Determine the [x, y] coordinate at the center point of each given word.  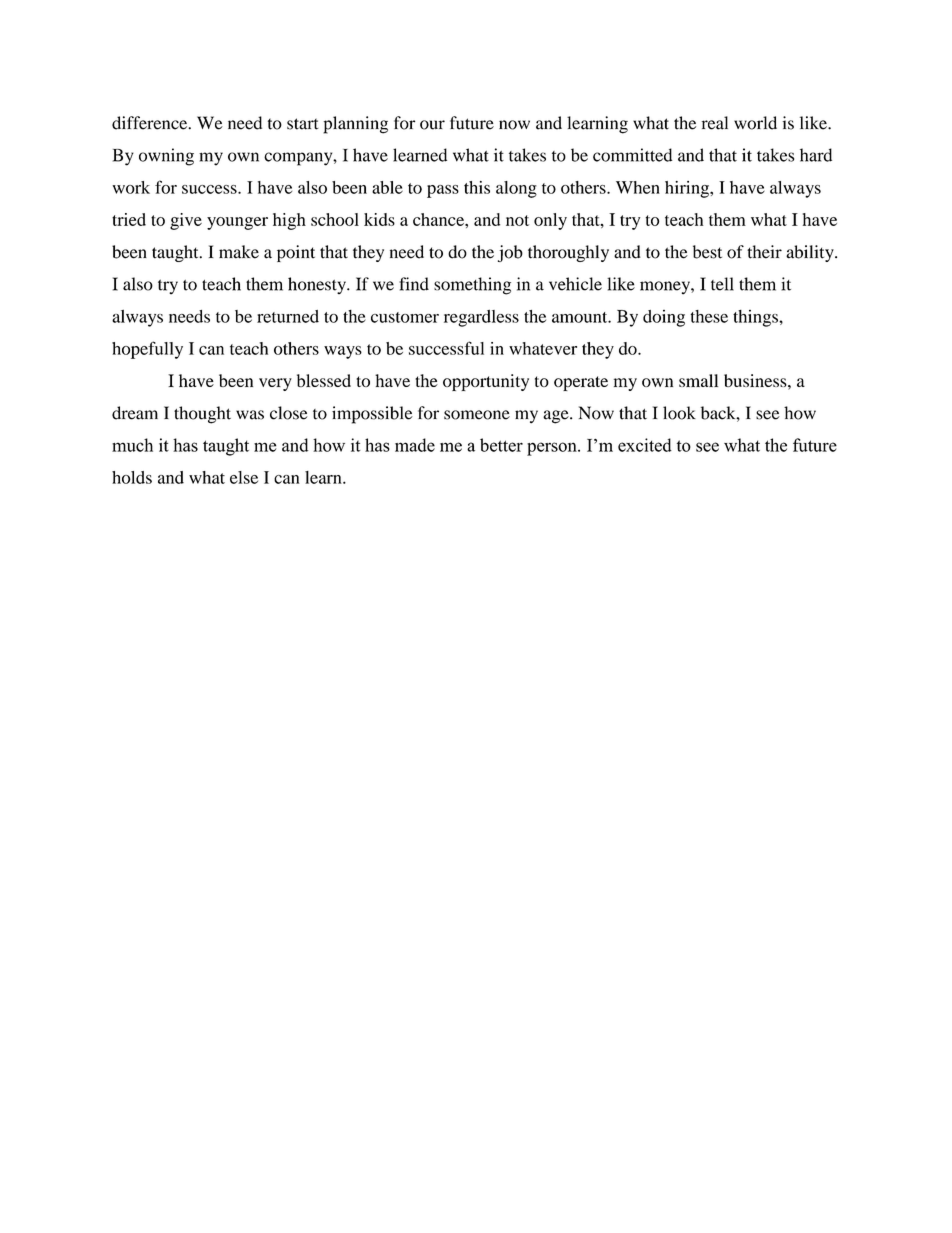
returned [288, 316]
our [432, 125]
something [472, 286]
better [501, 445]
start [303, 124]
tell [722, 284]
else [244, 477]
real [715, 123]
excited [645, 445]
